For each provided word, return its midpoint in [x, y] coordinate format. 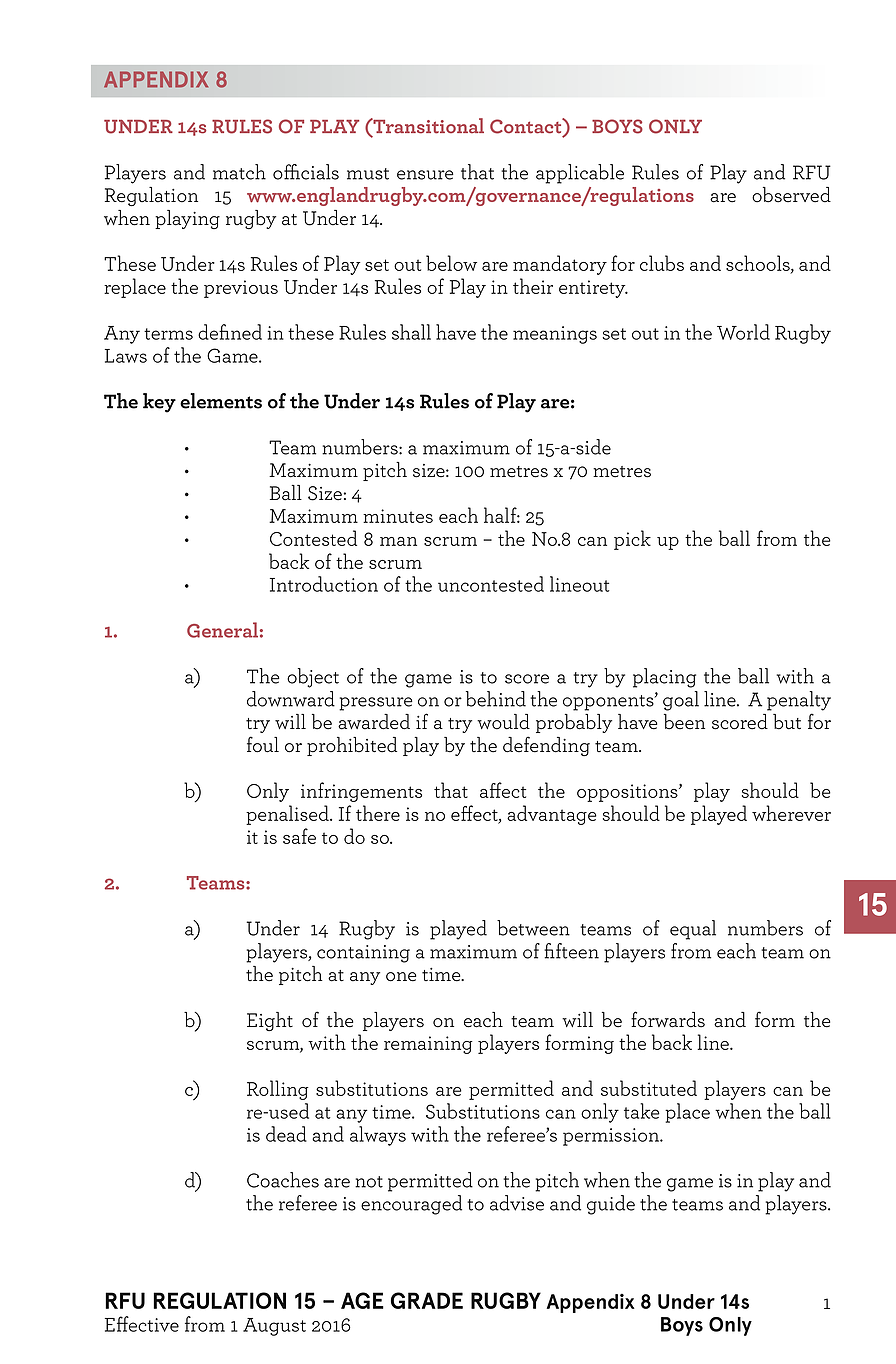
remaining [428, 1045]
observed [791, 195]
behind [496, 699]
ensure [425, 175]
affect [503, 790]
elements [221, 401]
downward [291, 699]
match [239, 172]
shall [411, 332]
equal [693, 930]
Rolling [278, 1090]
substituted [649, 1088]
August [274, 1327]
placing [664, 678]
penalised [288, 815]
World [743, 332]
